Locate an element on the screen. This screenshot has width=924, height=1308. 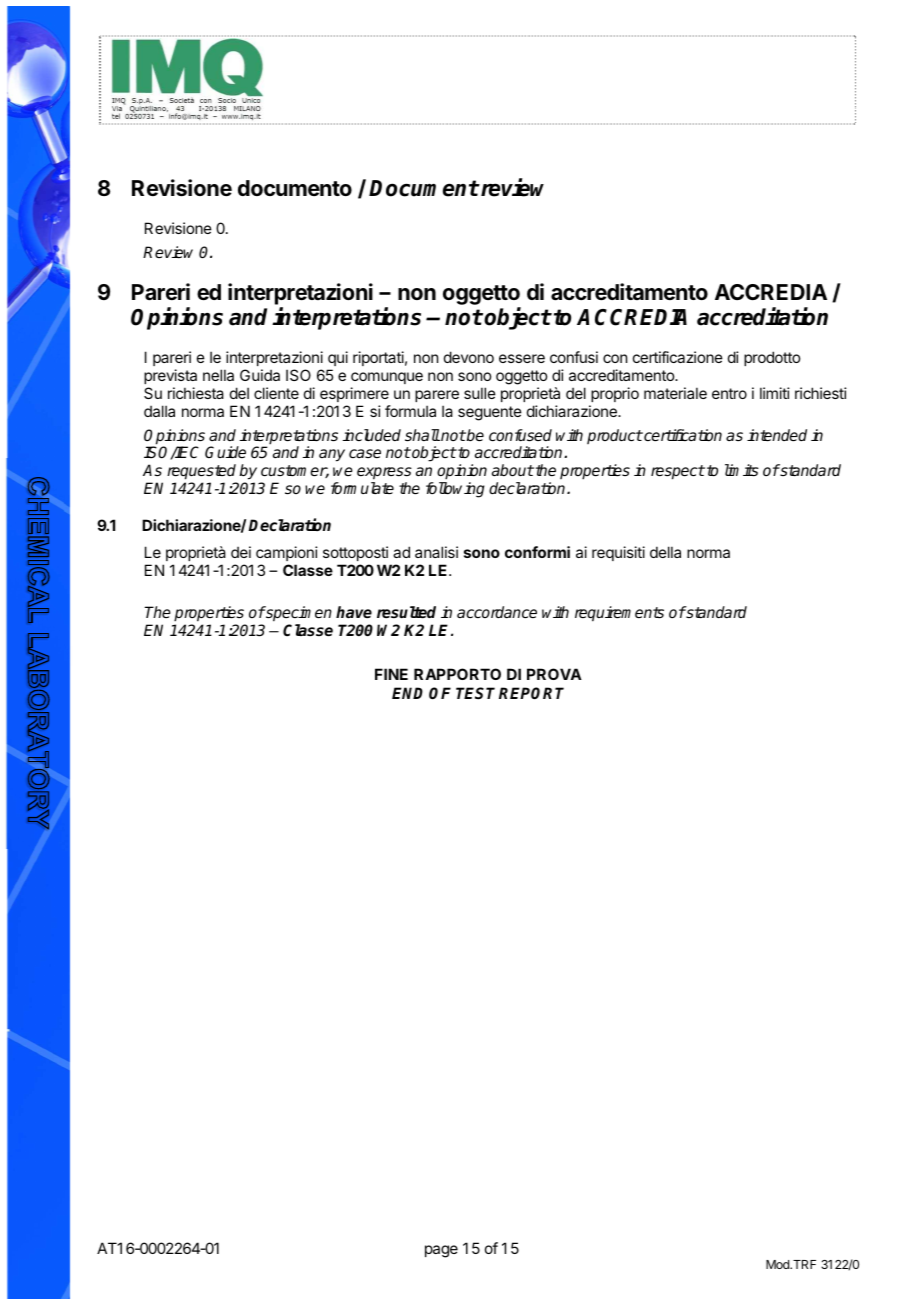
have is located at coordinates (354, 612).
